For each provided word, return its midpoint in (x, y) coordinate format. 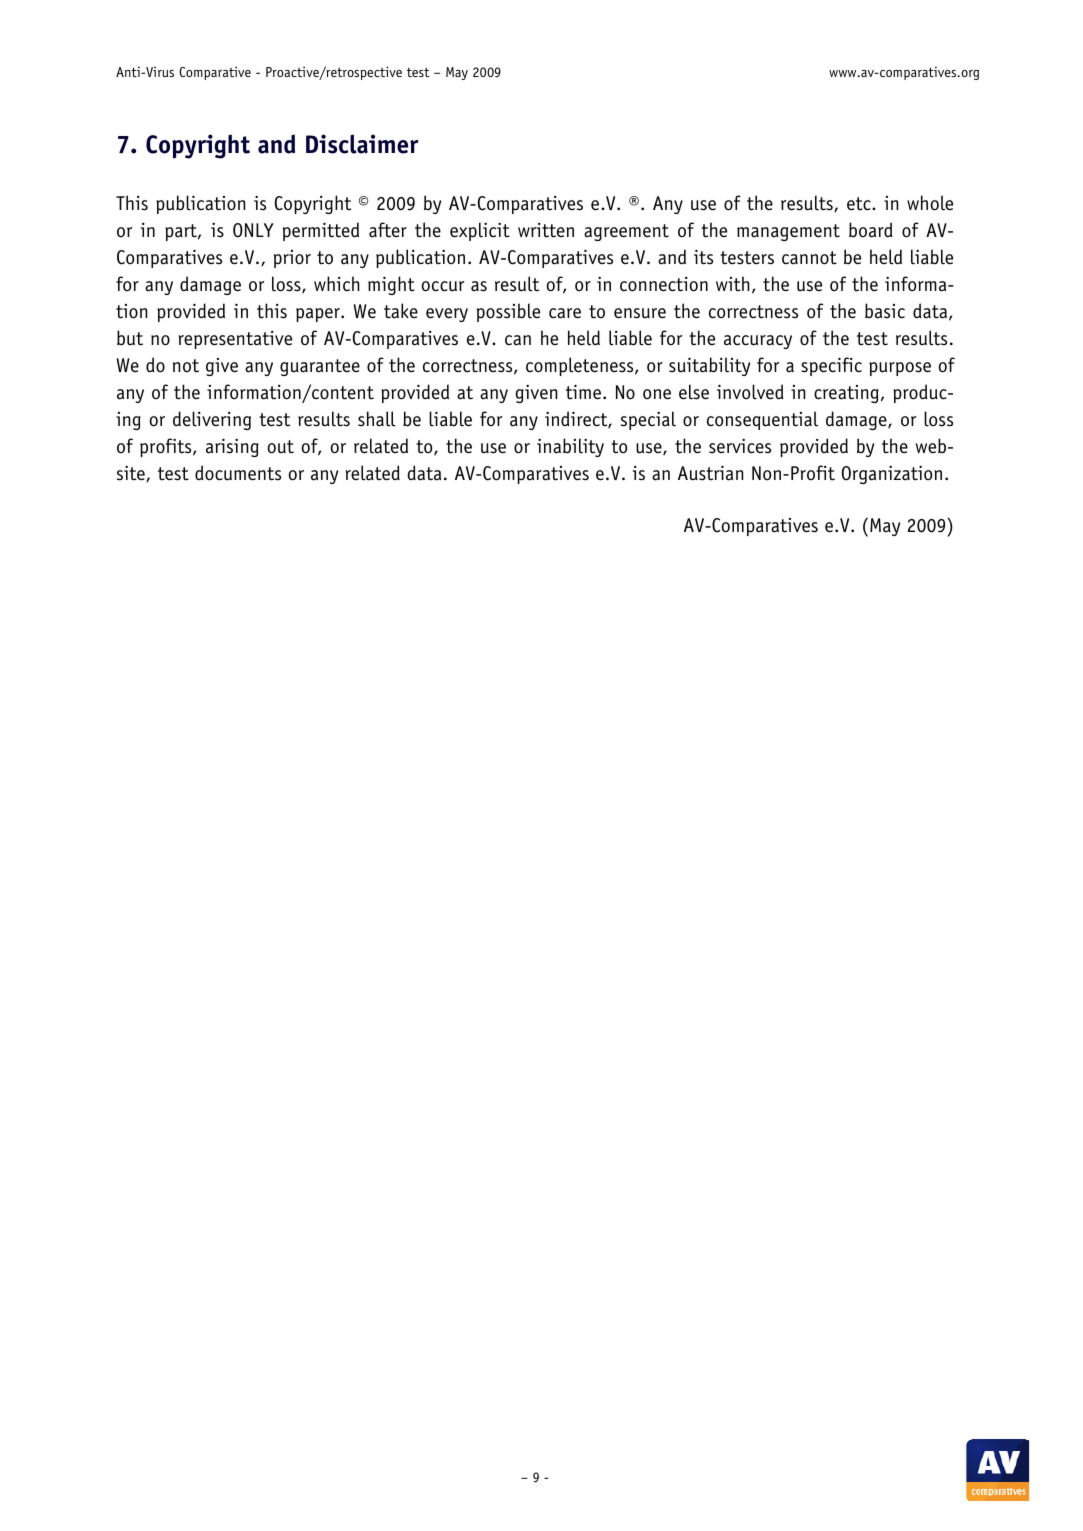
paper (319, 315)
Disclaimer (362, 144)
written (546, 230)
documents (238, 473)
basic (885, 311)
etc (860, 204)
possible (508, 312)
